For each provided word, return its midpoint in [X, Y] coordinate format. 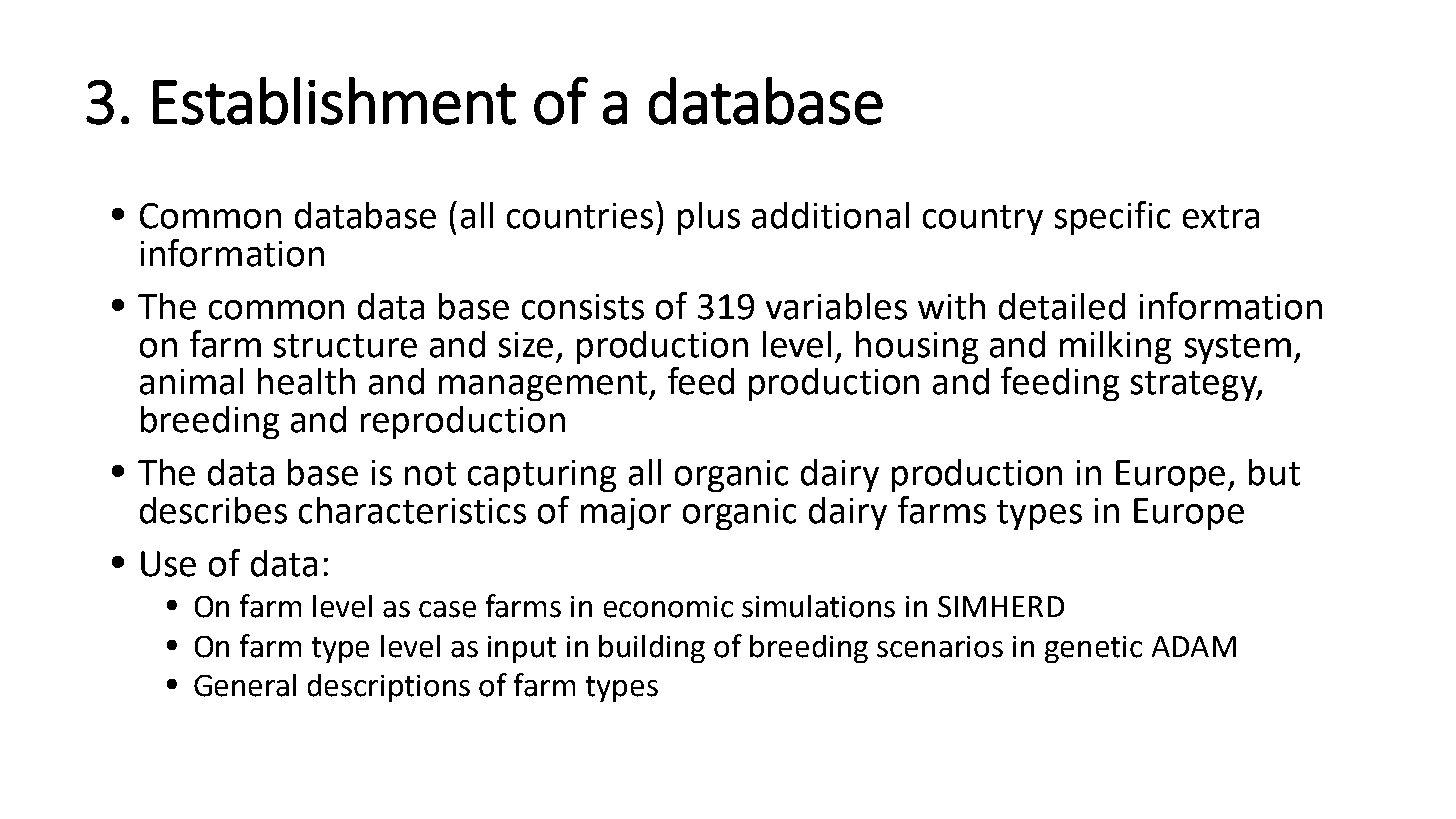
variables [836, 306]
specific [1112, 218]
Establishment [334, 101]
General [245, 685]
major [626, 514]
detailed [1062, 306]
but [1274, 472]
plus [709, 218]
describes [213, 510]
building [652, 649]
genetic [1093, 649]
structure [345, 346]
